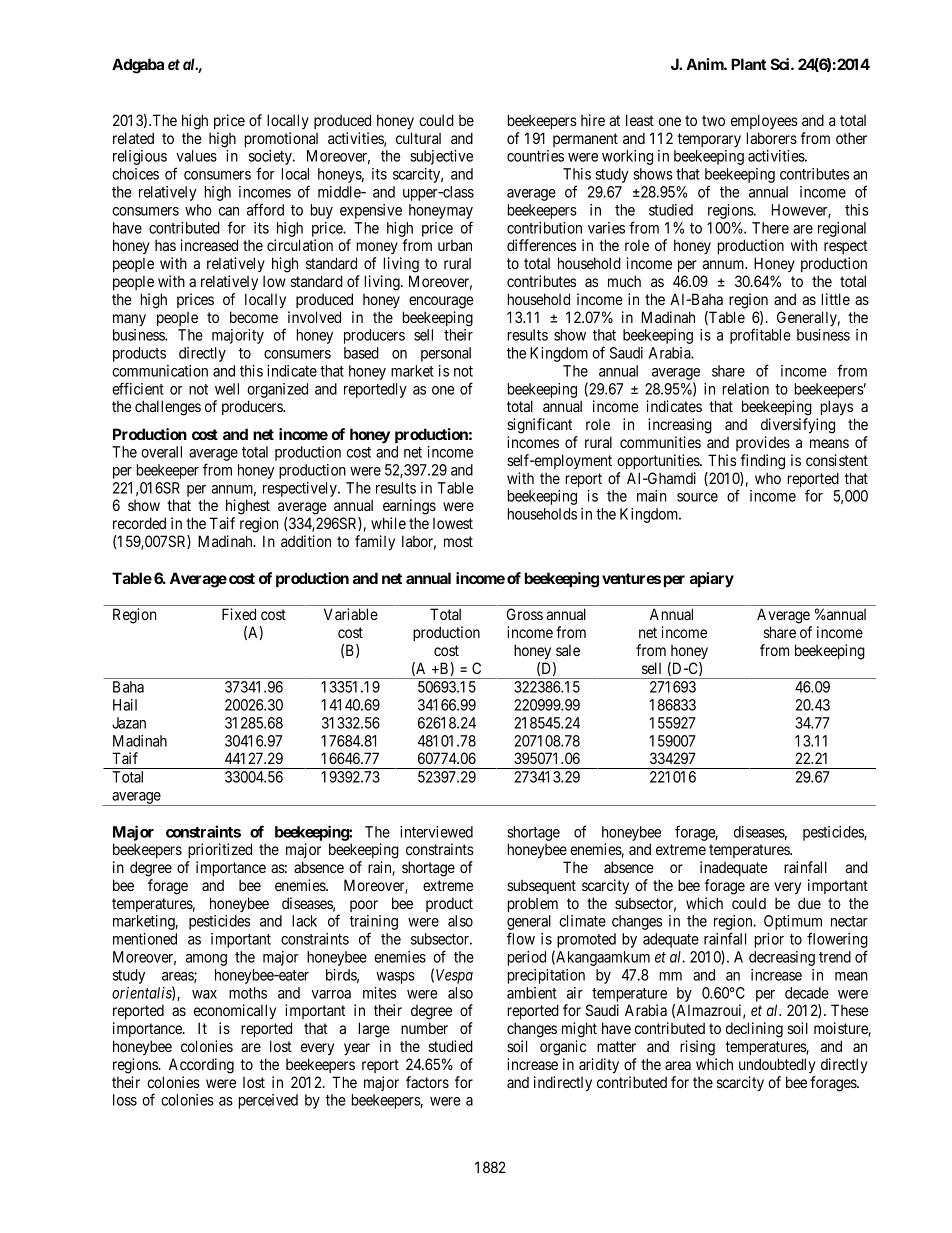 This page has width=952, height=1233. What do you see at coordinates (539, 426) in the page?
I see `significant` at bounding box center [539, 426].
